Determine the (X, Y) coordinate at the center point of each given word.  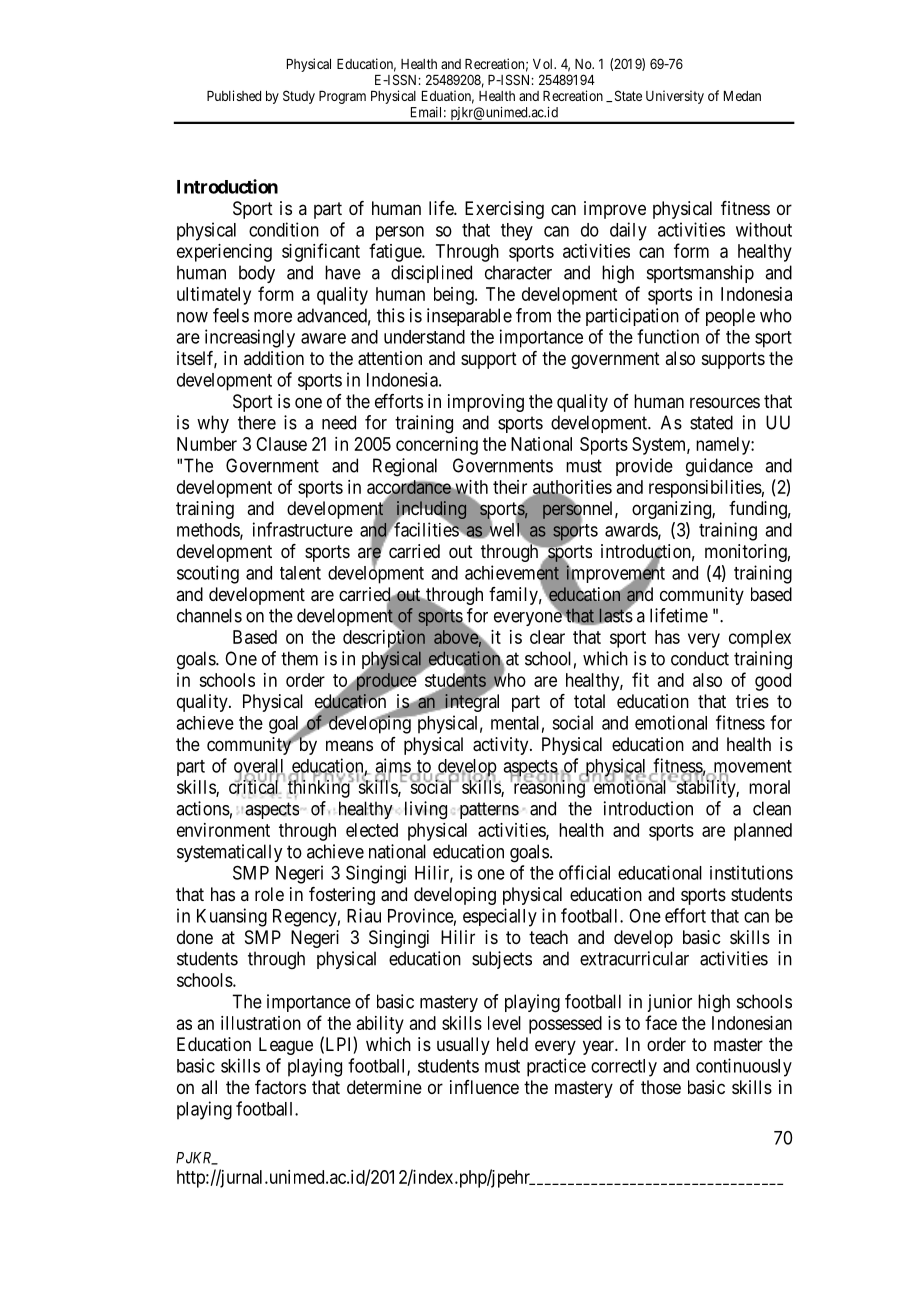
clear (547, 637)
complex (760, 639)
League (286, 1046)
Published (234, 95)
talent (300, 573)
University (675, 97)
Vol (544, 64)
